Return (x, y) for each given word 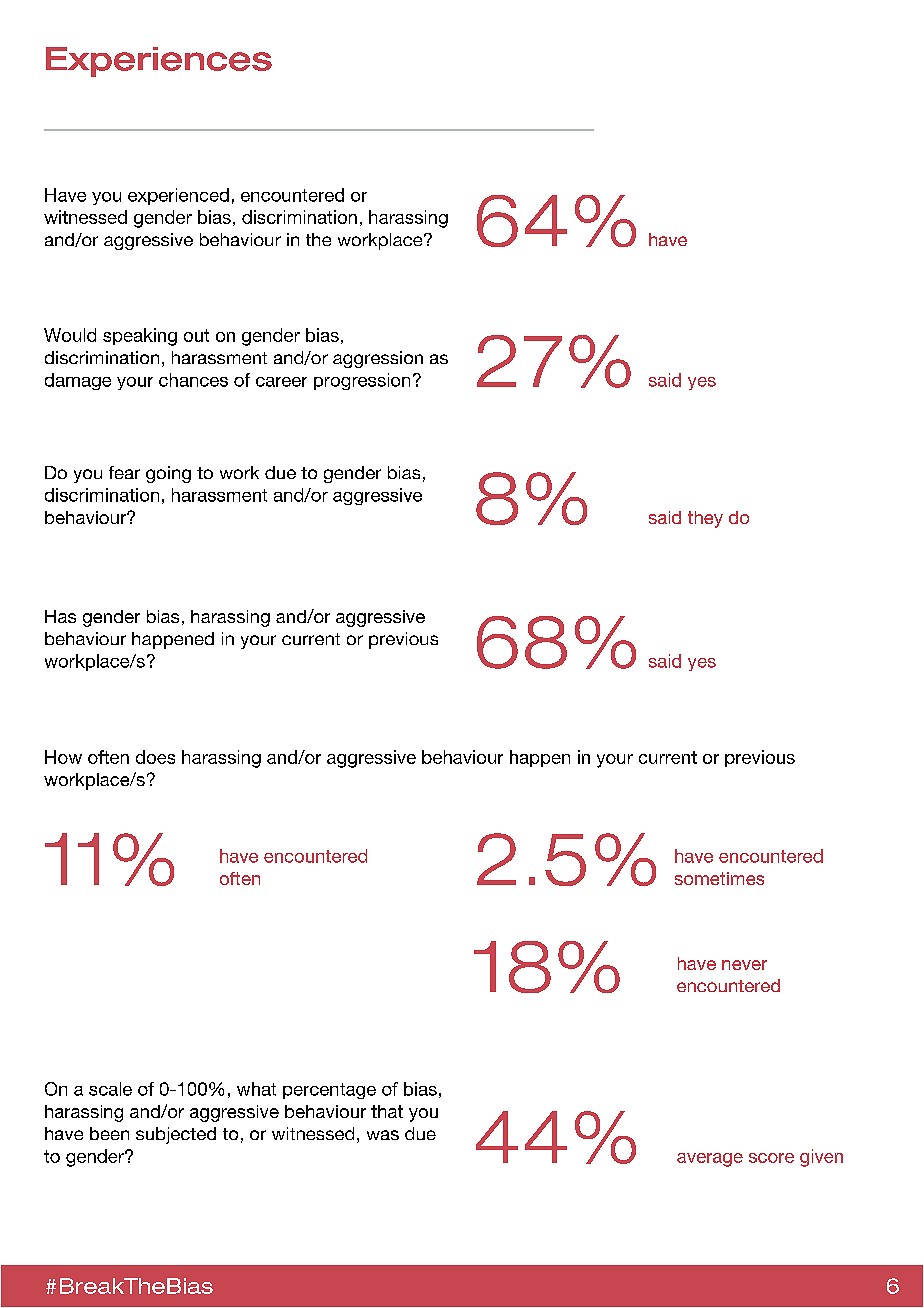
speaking (140, 337)
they (705, 519)
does (155, 757)
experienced (178, 196)
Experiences (159, 62)
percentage (329, 1091)
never (744, 965)
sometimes (719, 878)
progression (362, 381)
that (387, 1111)
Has (60, 616)
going (168, 474)
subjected (176, 1135)
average (710, 1160)
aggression (378, 359)
